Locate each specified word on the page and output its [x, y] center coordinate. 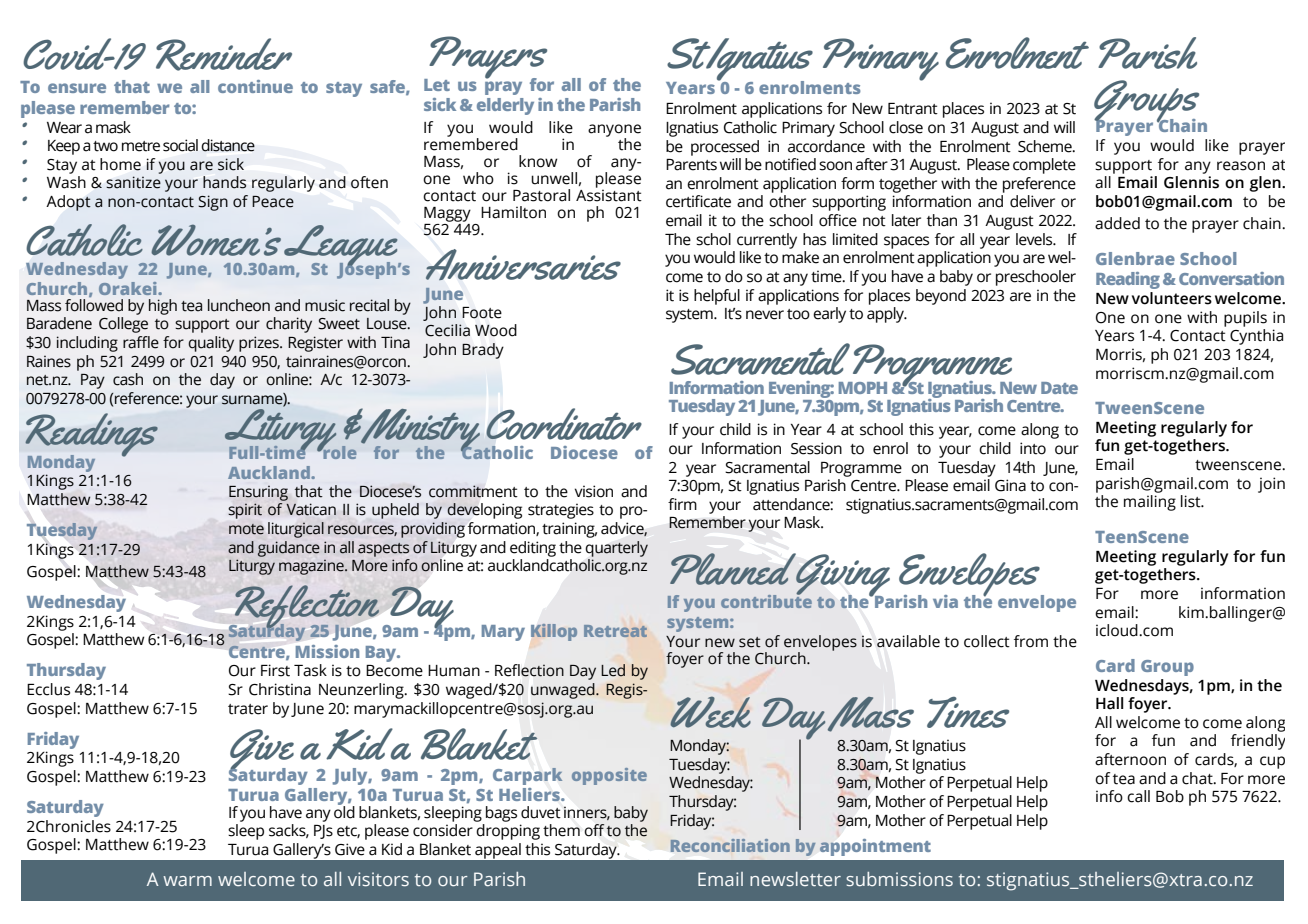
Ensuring [258, 493]
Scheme [1046, 146]
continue [255, 86]
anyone [614, 131]
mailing [1150, 503]
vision [594, 491]
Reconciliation [730, 845]
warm [187, 881]
